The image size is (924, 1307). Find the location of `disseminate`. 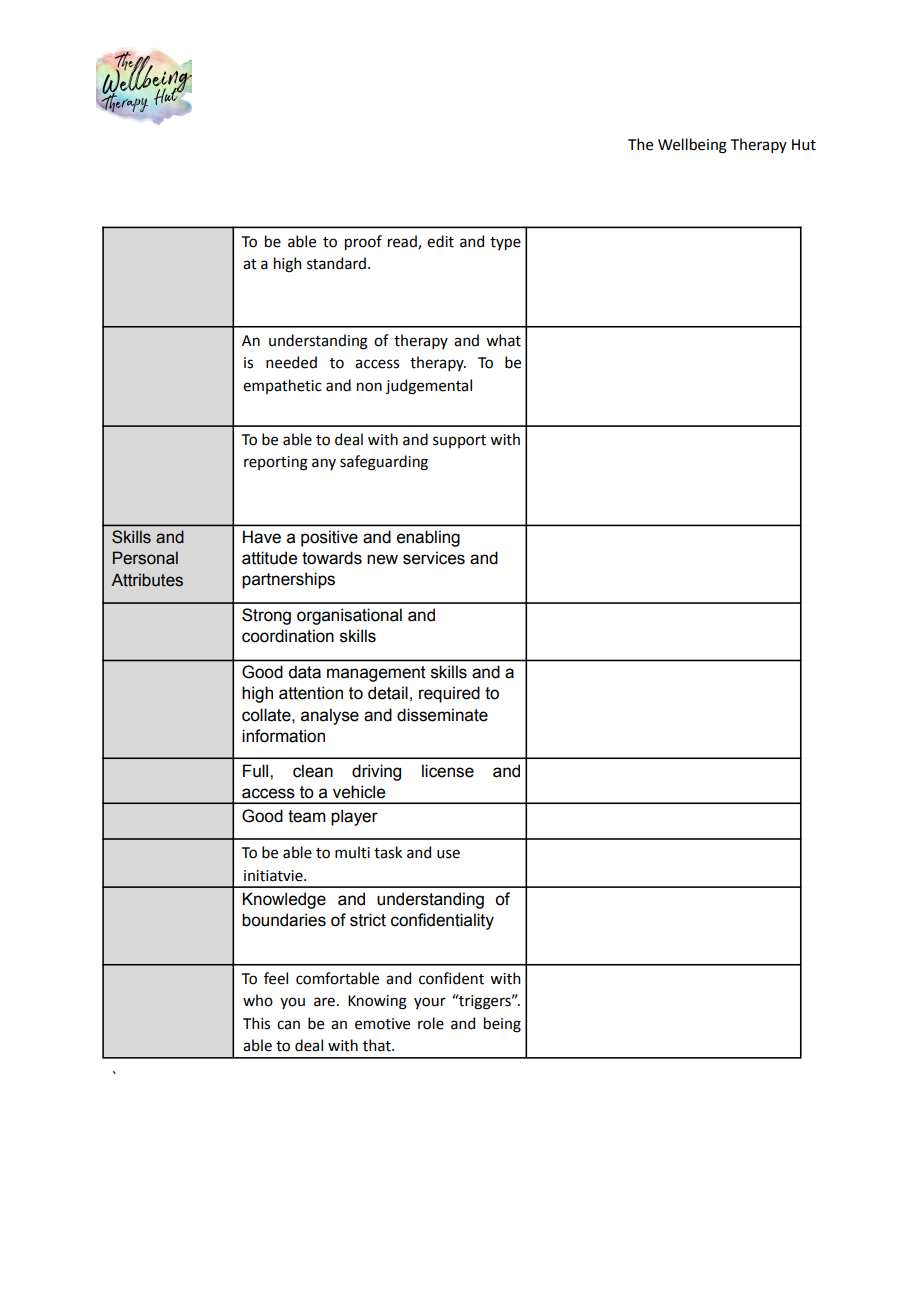

disseminate is located at coordinates (442, 715).
